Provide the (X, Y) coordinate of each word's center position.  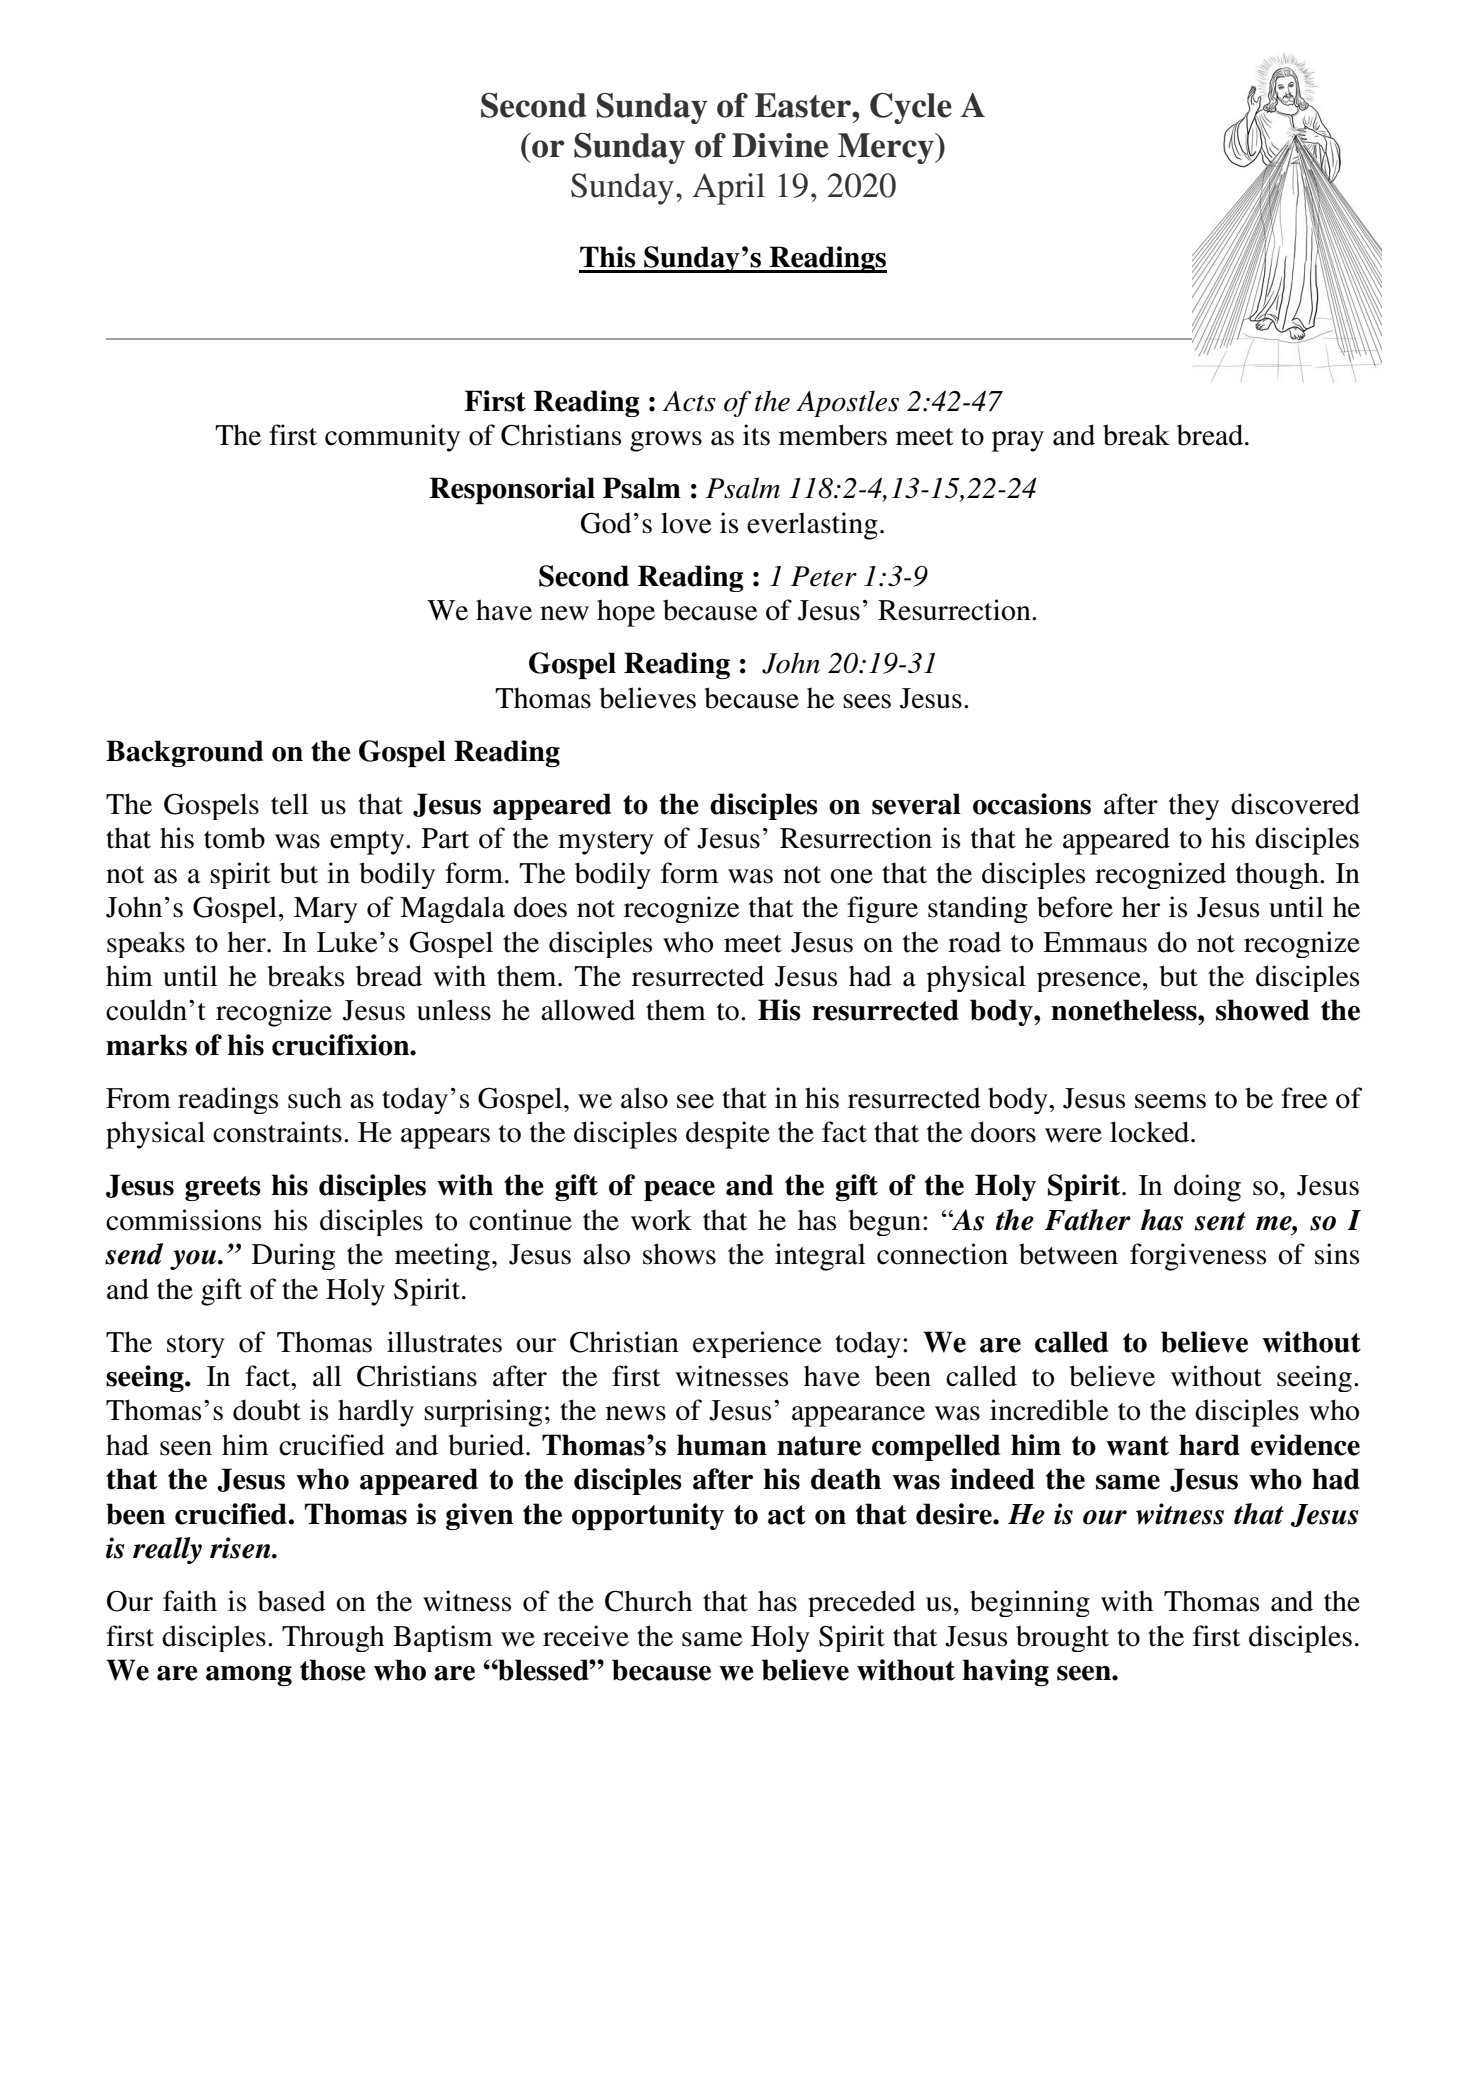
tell (290, 804)
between (1068, 1254)
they (1194, 806)
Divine (780, 145)
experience (757, 1344)
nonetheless (1125, 1010)
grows (666, 441)
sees (867, 701)
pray (1018, 441)
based (292, 1601)
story (196, 1346)
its (756, 435)
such (315, 1098)
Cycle (911, 108)
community (392, 438)
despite (728, 1135)
